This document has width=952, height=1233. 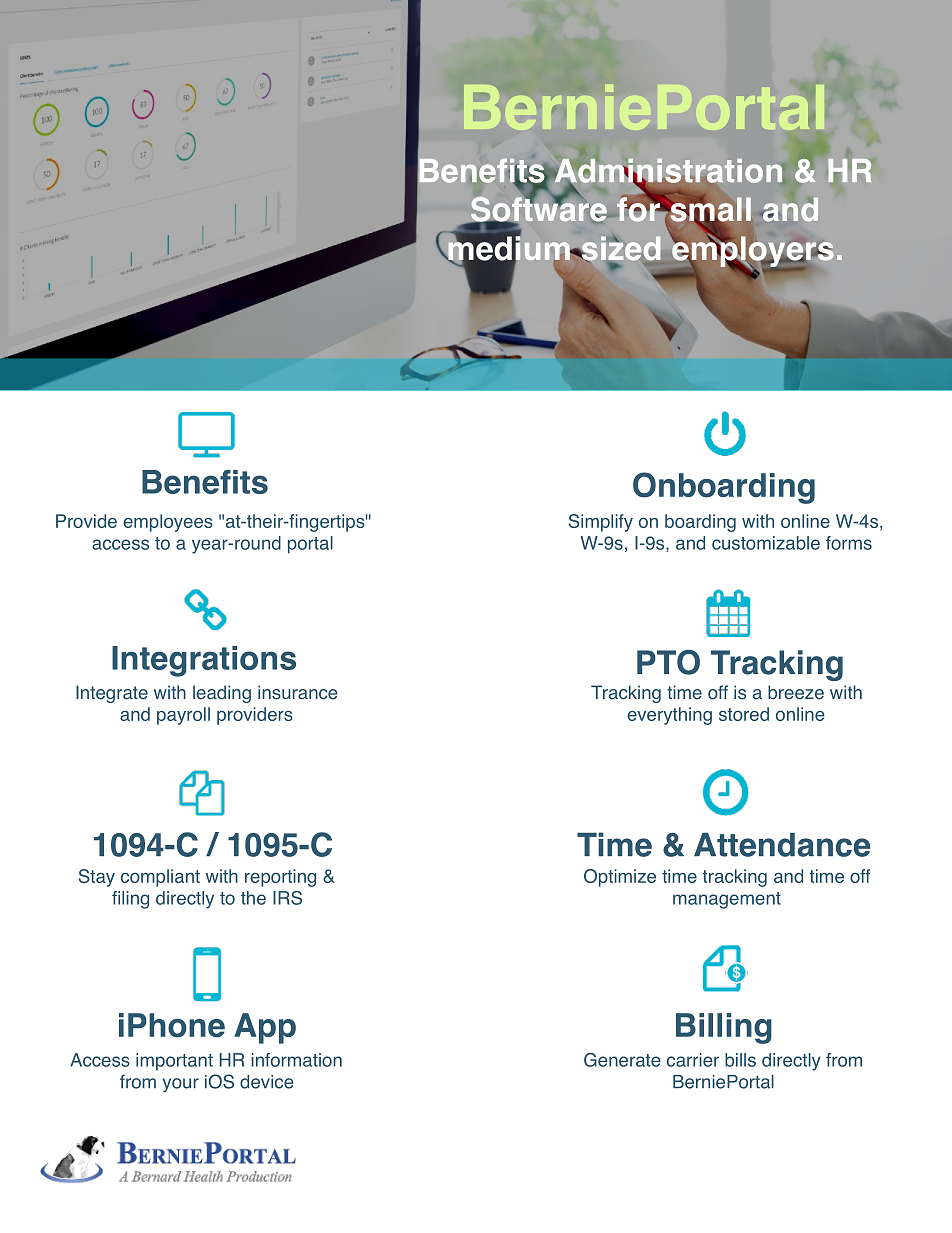 What do you see at coordinates (740, 1060) in the document?
I see `bills` at bounding box center [740, 1060].
